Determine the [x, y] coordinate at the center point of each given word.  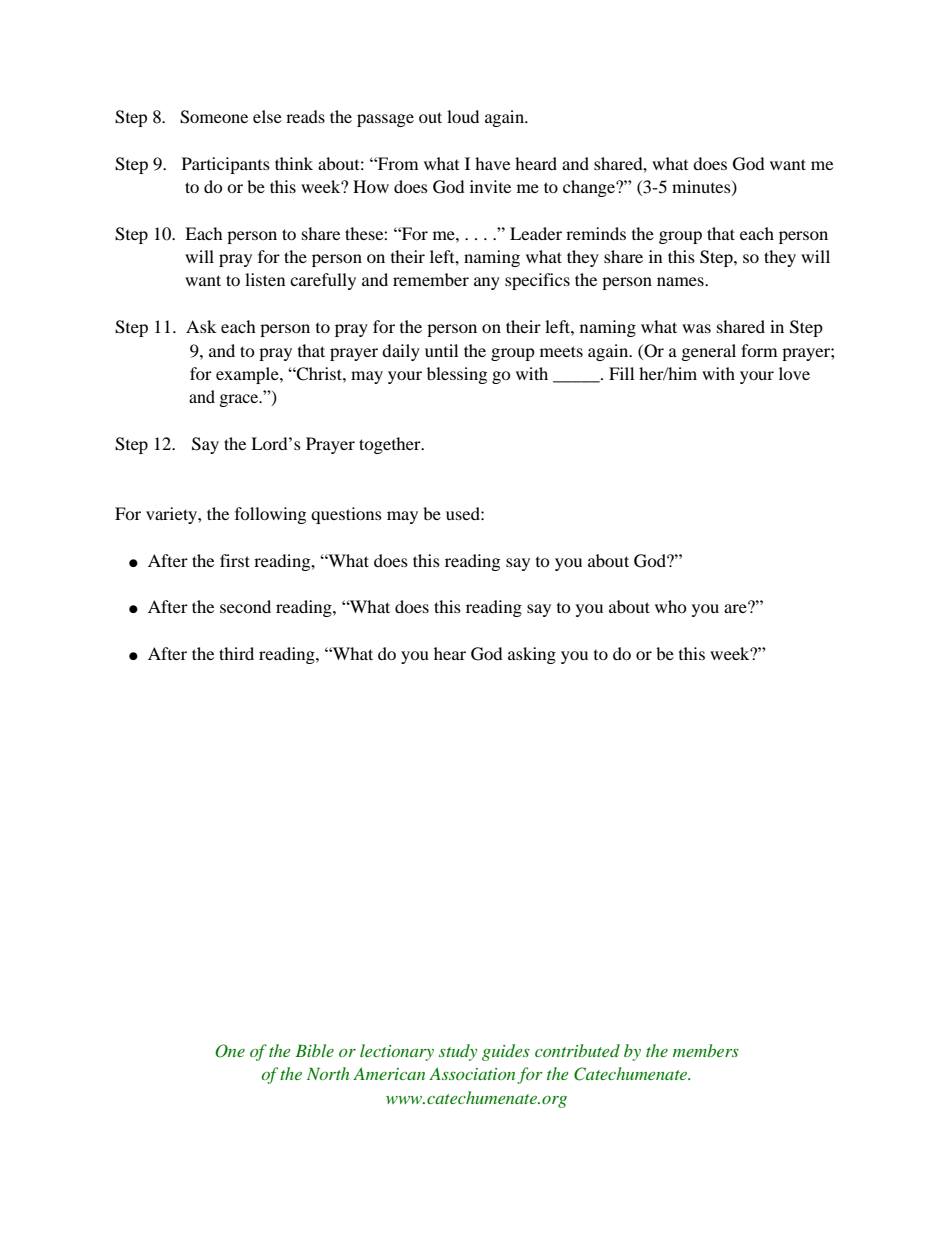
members [706, 1050]
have [493, 163]
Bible [314, 1050]
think [294, 163]
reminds [596, 233]
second [245, 606]
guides [506, 1052]
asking [532, 655]
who [671, 606]
